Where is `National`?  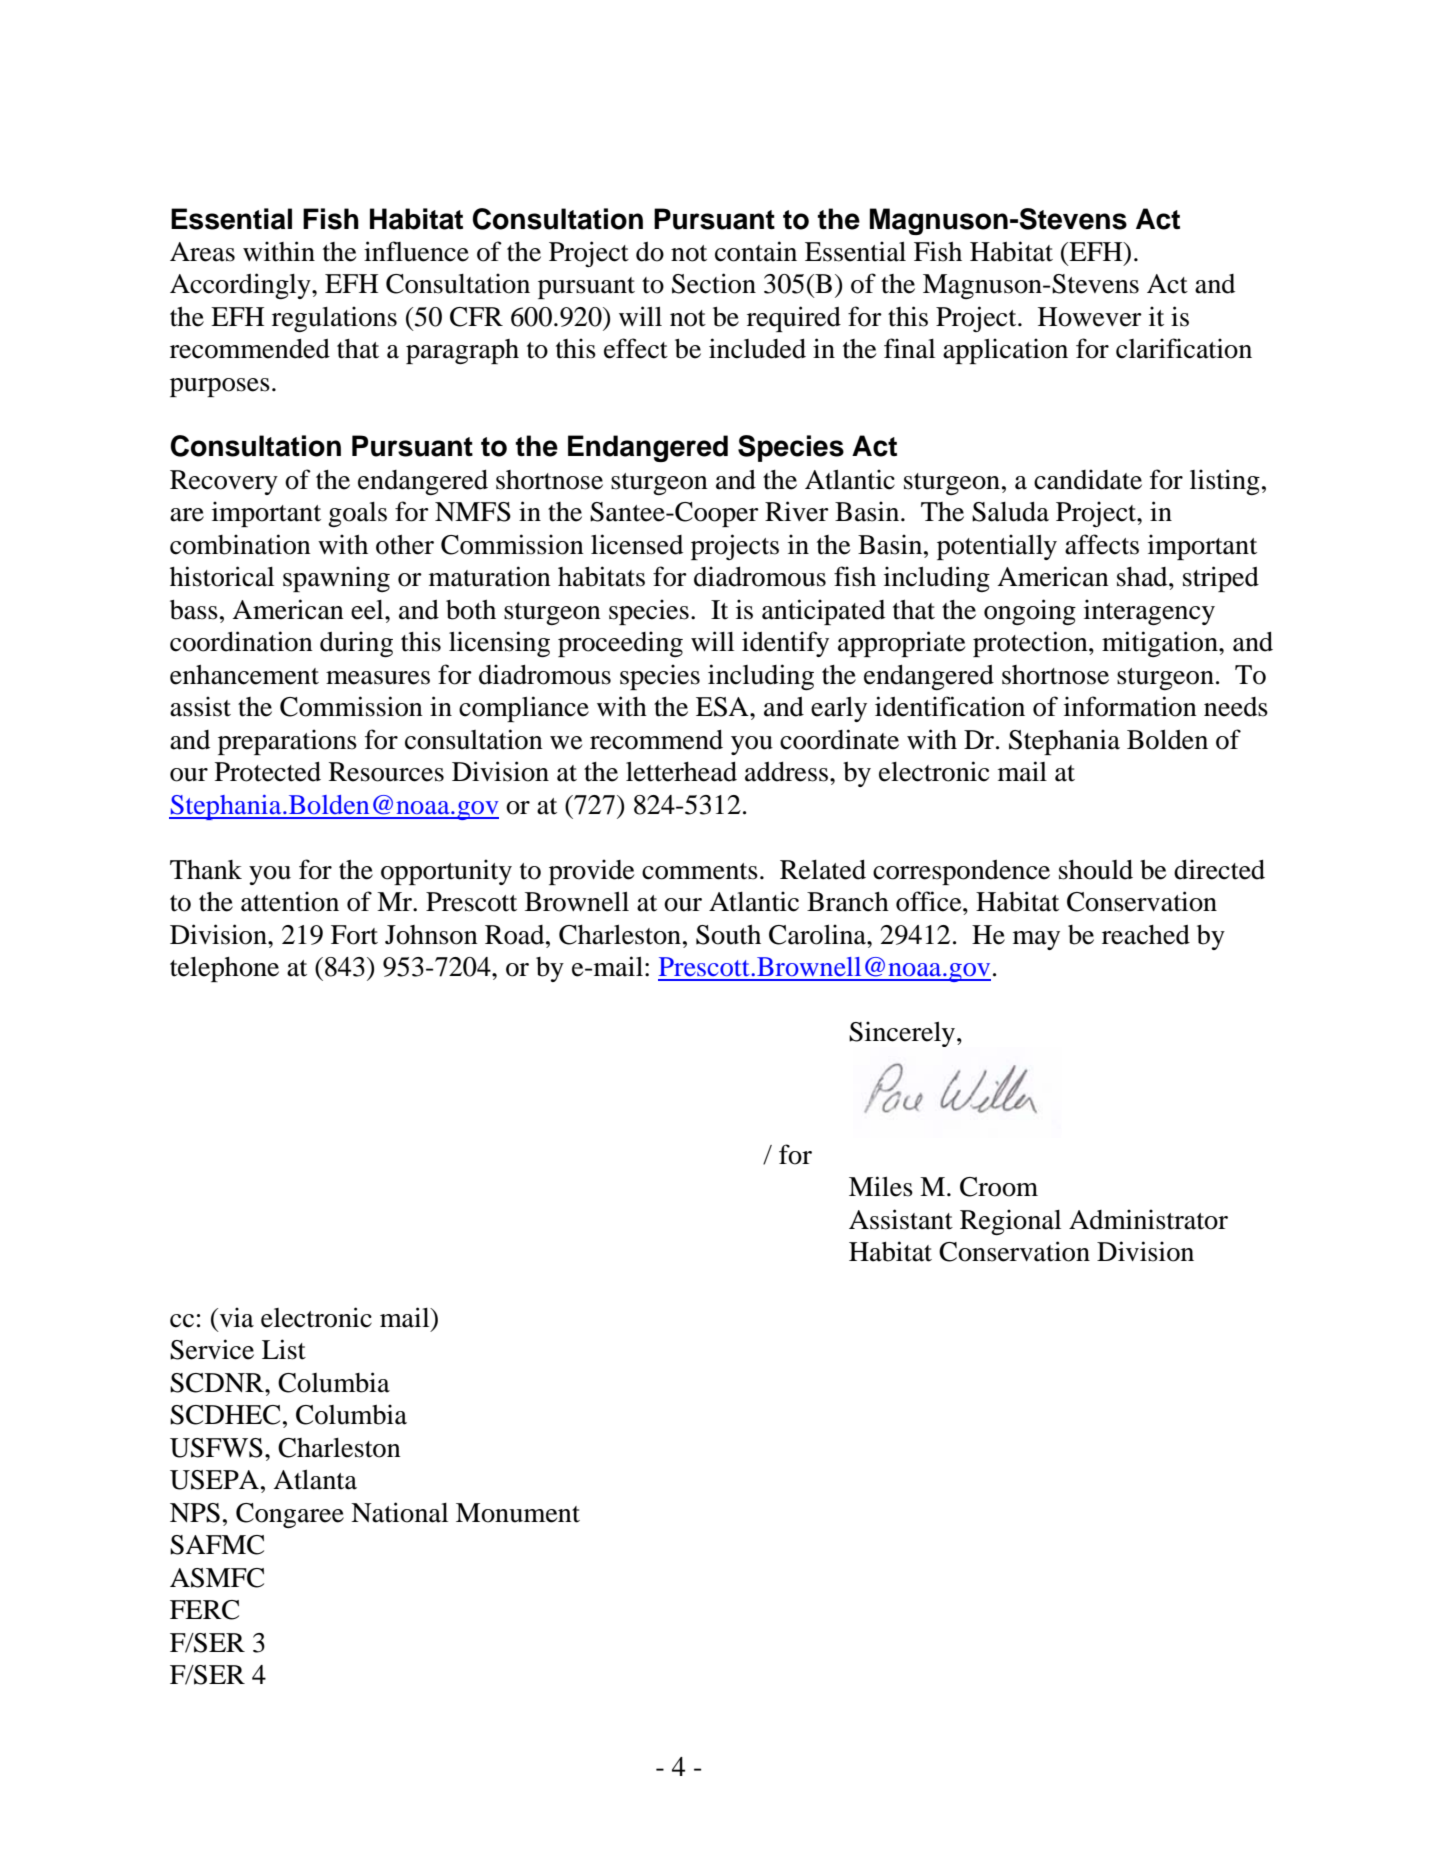
National is located at coordinates (399, 1512).
